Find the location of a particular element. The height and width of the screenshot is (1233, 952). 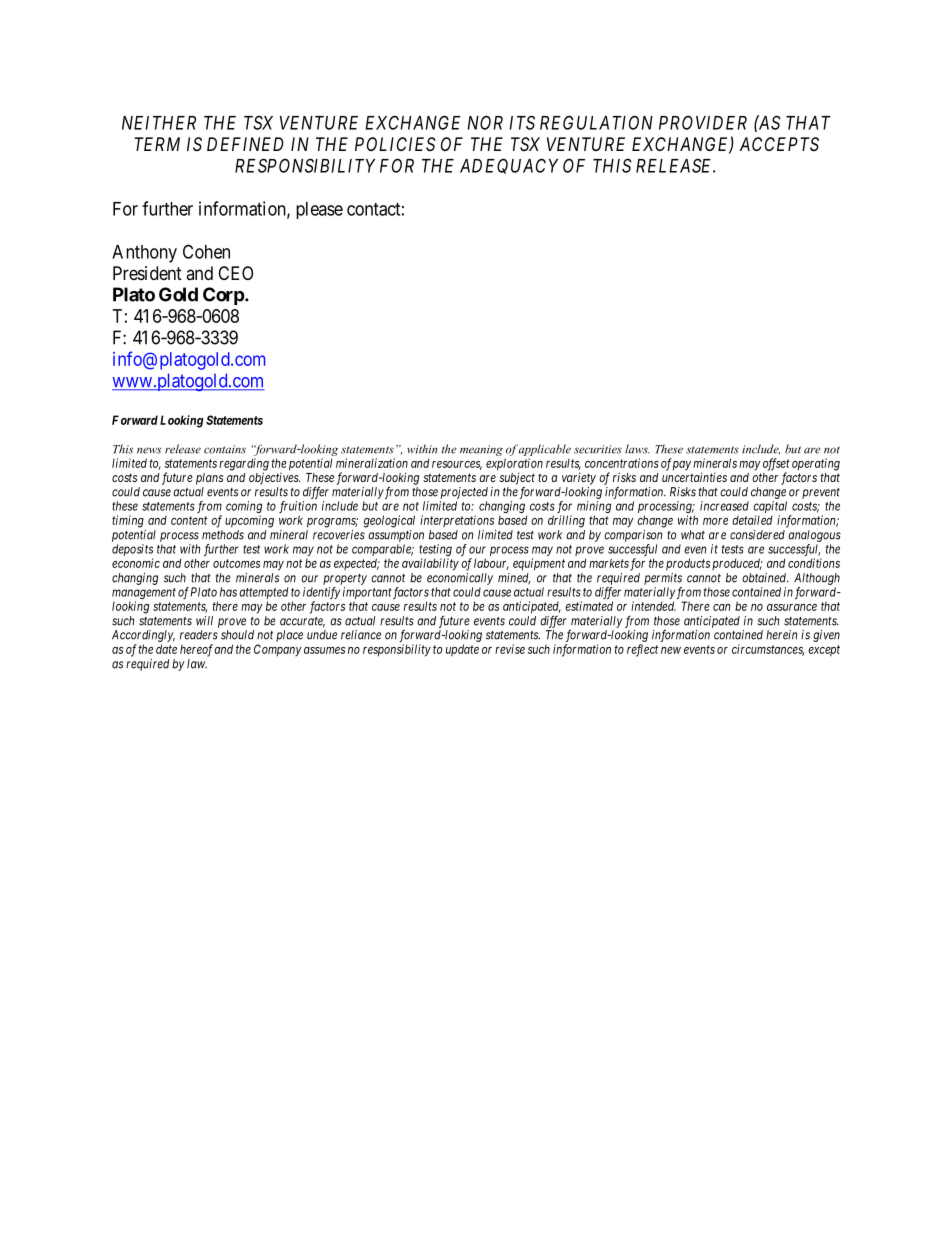

NOR is located at coordinates (485, 122).
